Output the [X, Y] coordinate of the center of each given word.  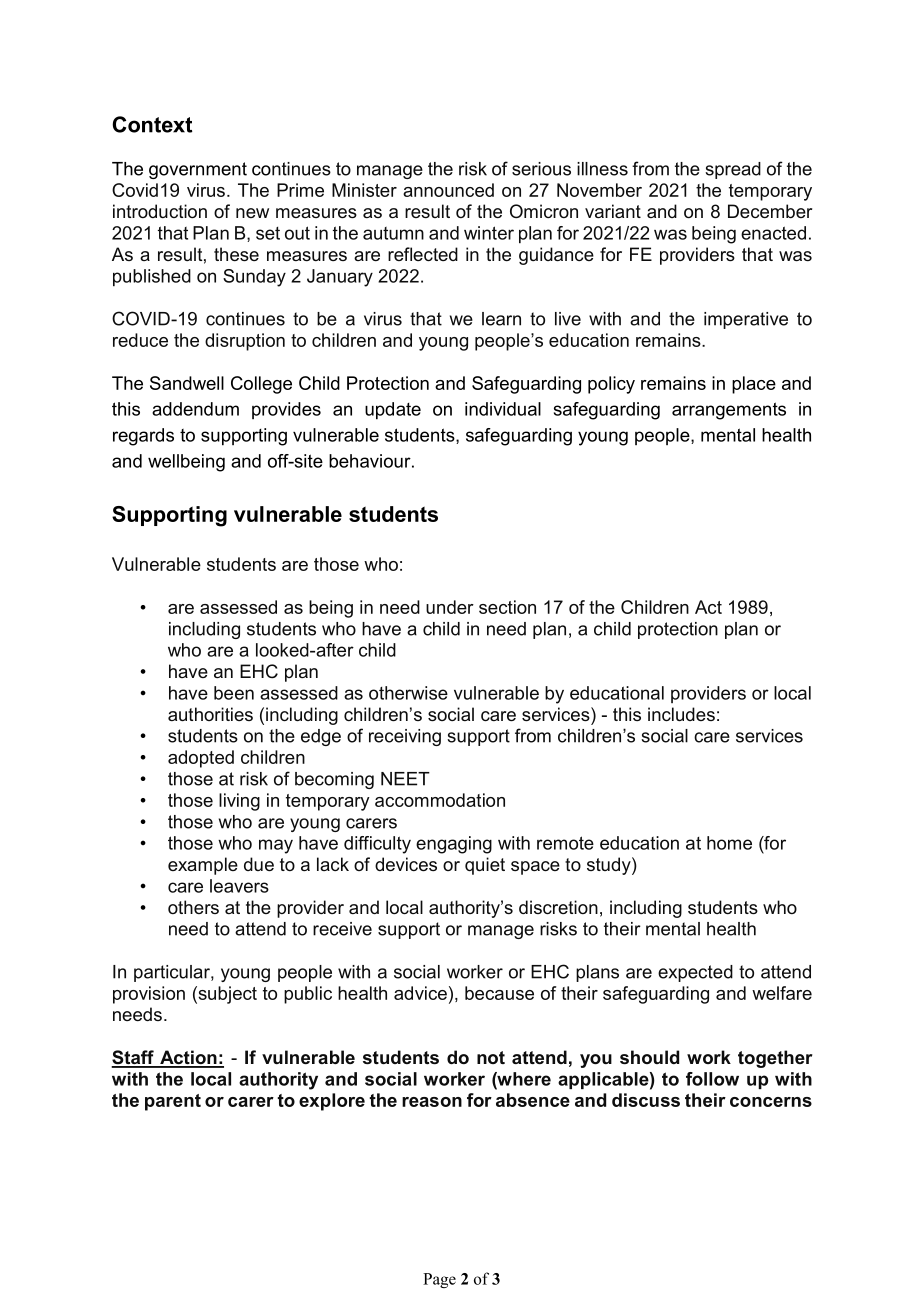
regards [143, 437]
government [198, 170]
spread [733, 170]
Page [439, 1280]
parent [173, 1102]
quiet [485, 866]
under [450, 607]
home [729, 843]
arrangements [729, 411]
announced [448, 190]
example [203, 866]
